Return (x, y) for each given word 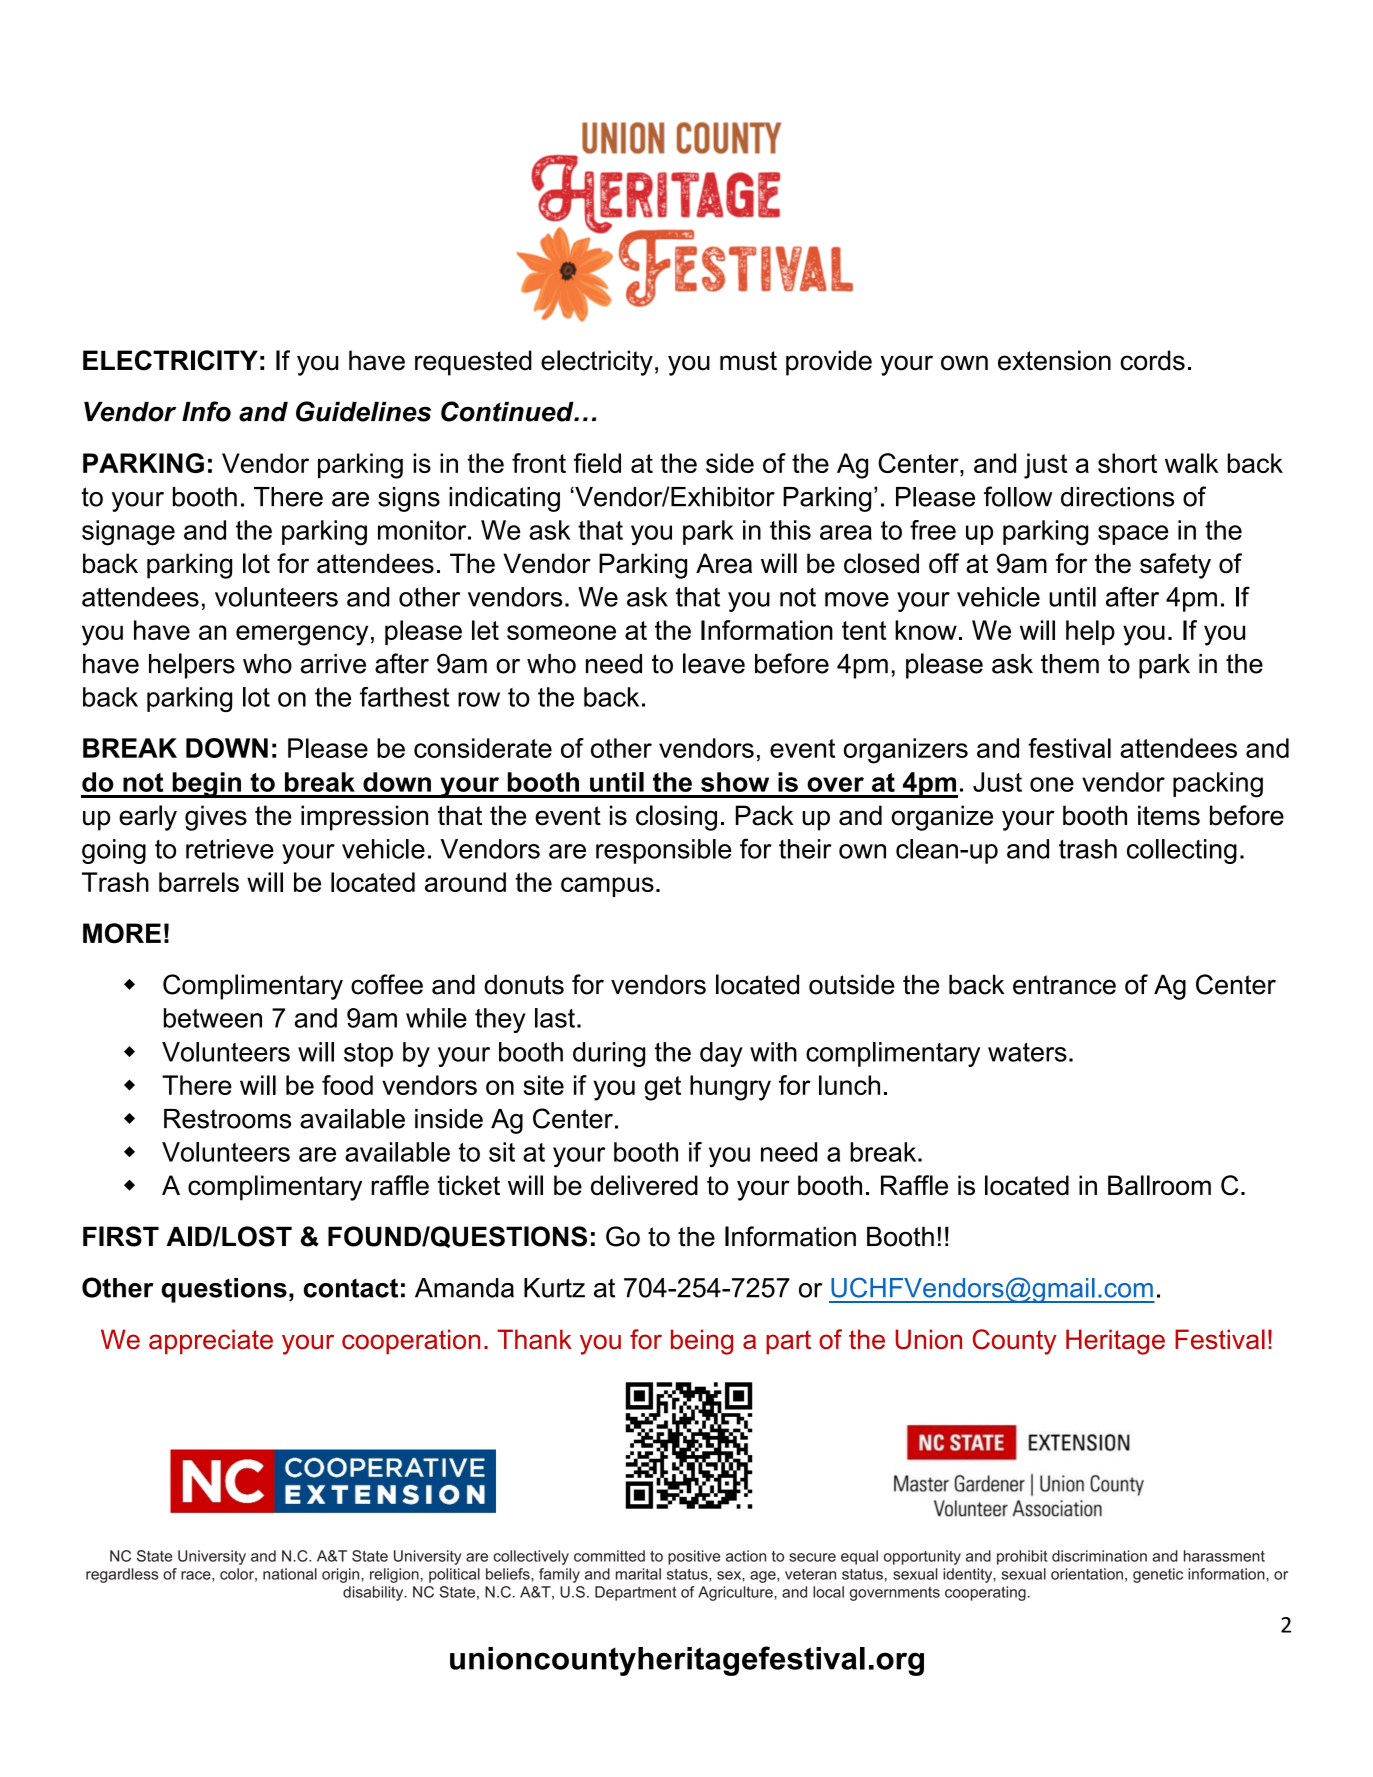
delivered (644, 1185)
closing (676, 818)
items (1169, 815)
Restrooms (227, 1119)
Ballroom (1159, 1185)
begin (206, 785)
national (290, 1574)
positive (694, 1557)
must (748, 361)
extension (1054, 360)
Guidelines (363, 411)
